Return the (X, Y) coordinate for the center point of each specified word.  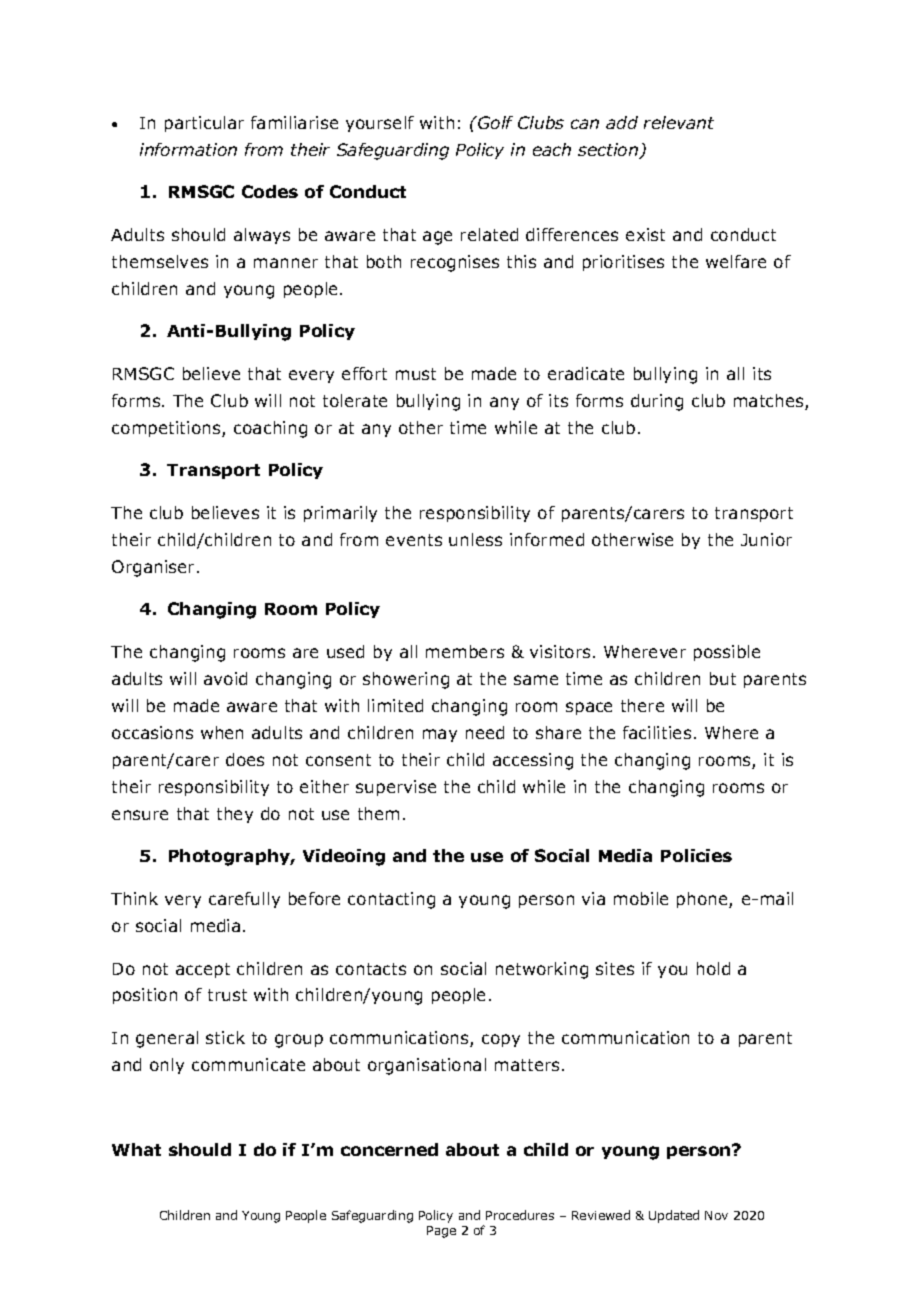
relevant (679, 122)
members (465, 651)
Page (441, 1232)
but (723, 678)
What (136, 1149)
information (188, 149)
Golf (494, 122)
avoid (225, 678)
